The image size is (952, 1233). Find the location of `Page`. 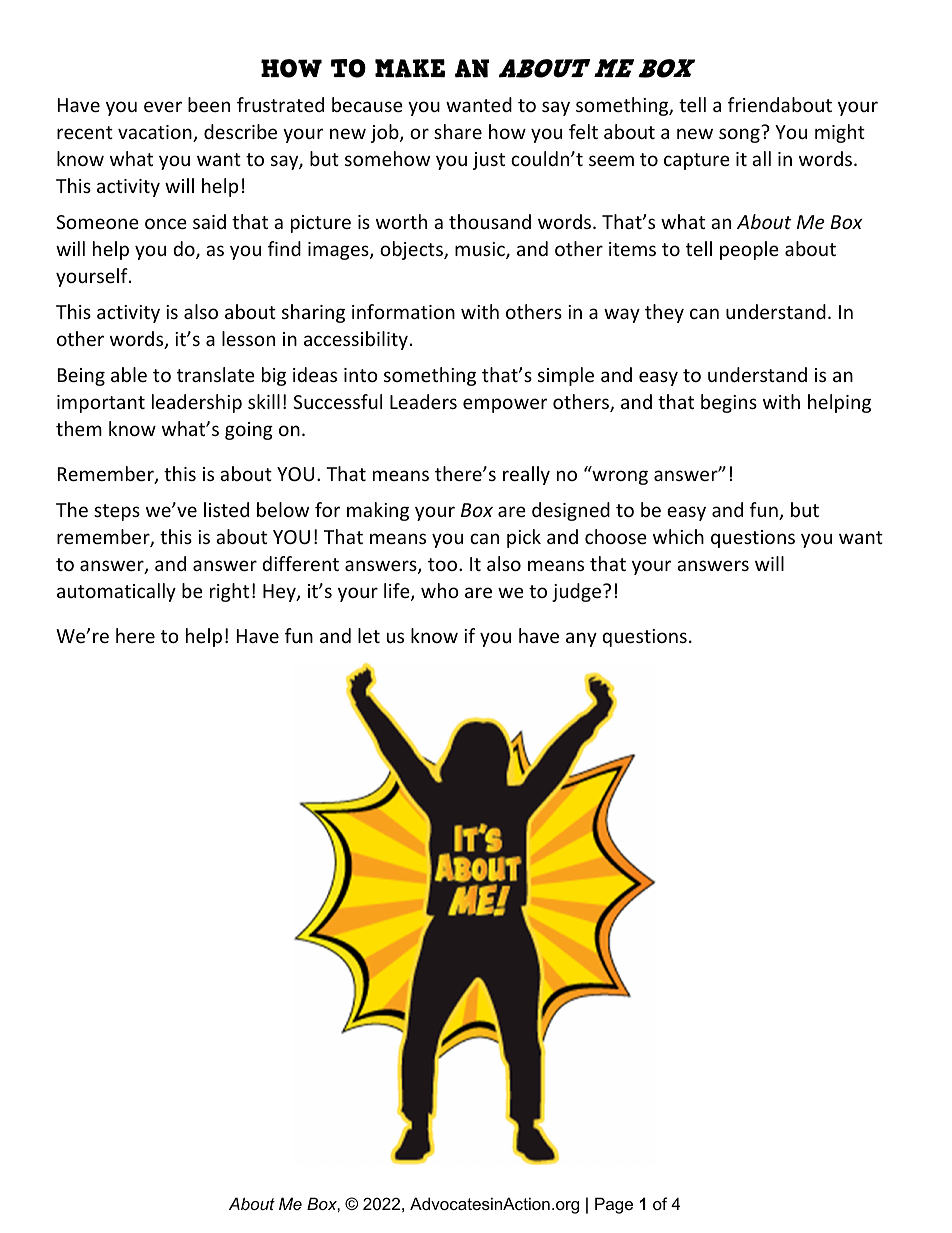

Page is located at coordinates (614, 1205).
